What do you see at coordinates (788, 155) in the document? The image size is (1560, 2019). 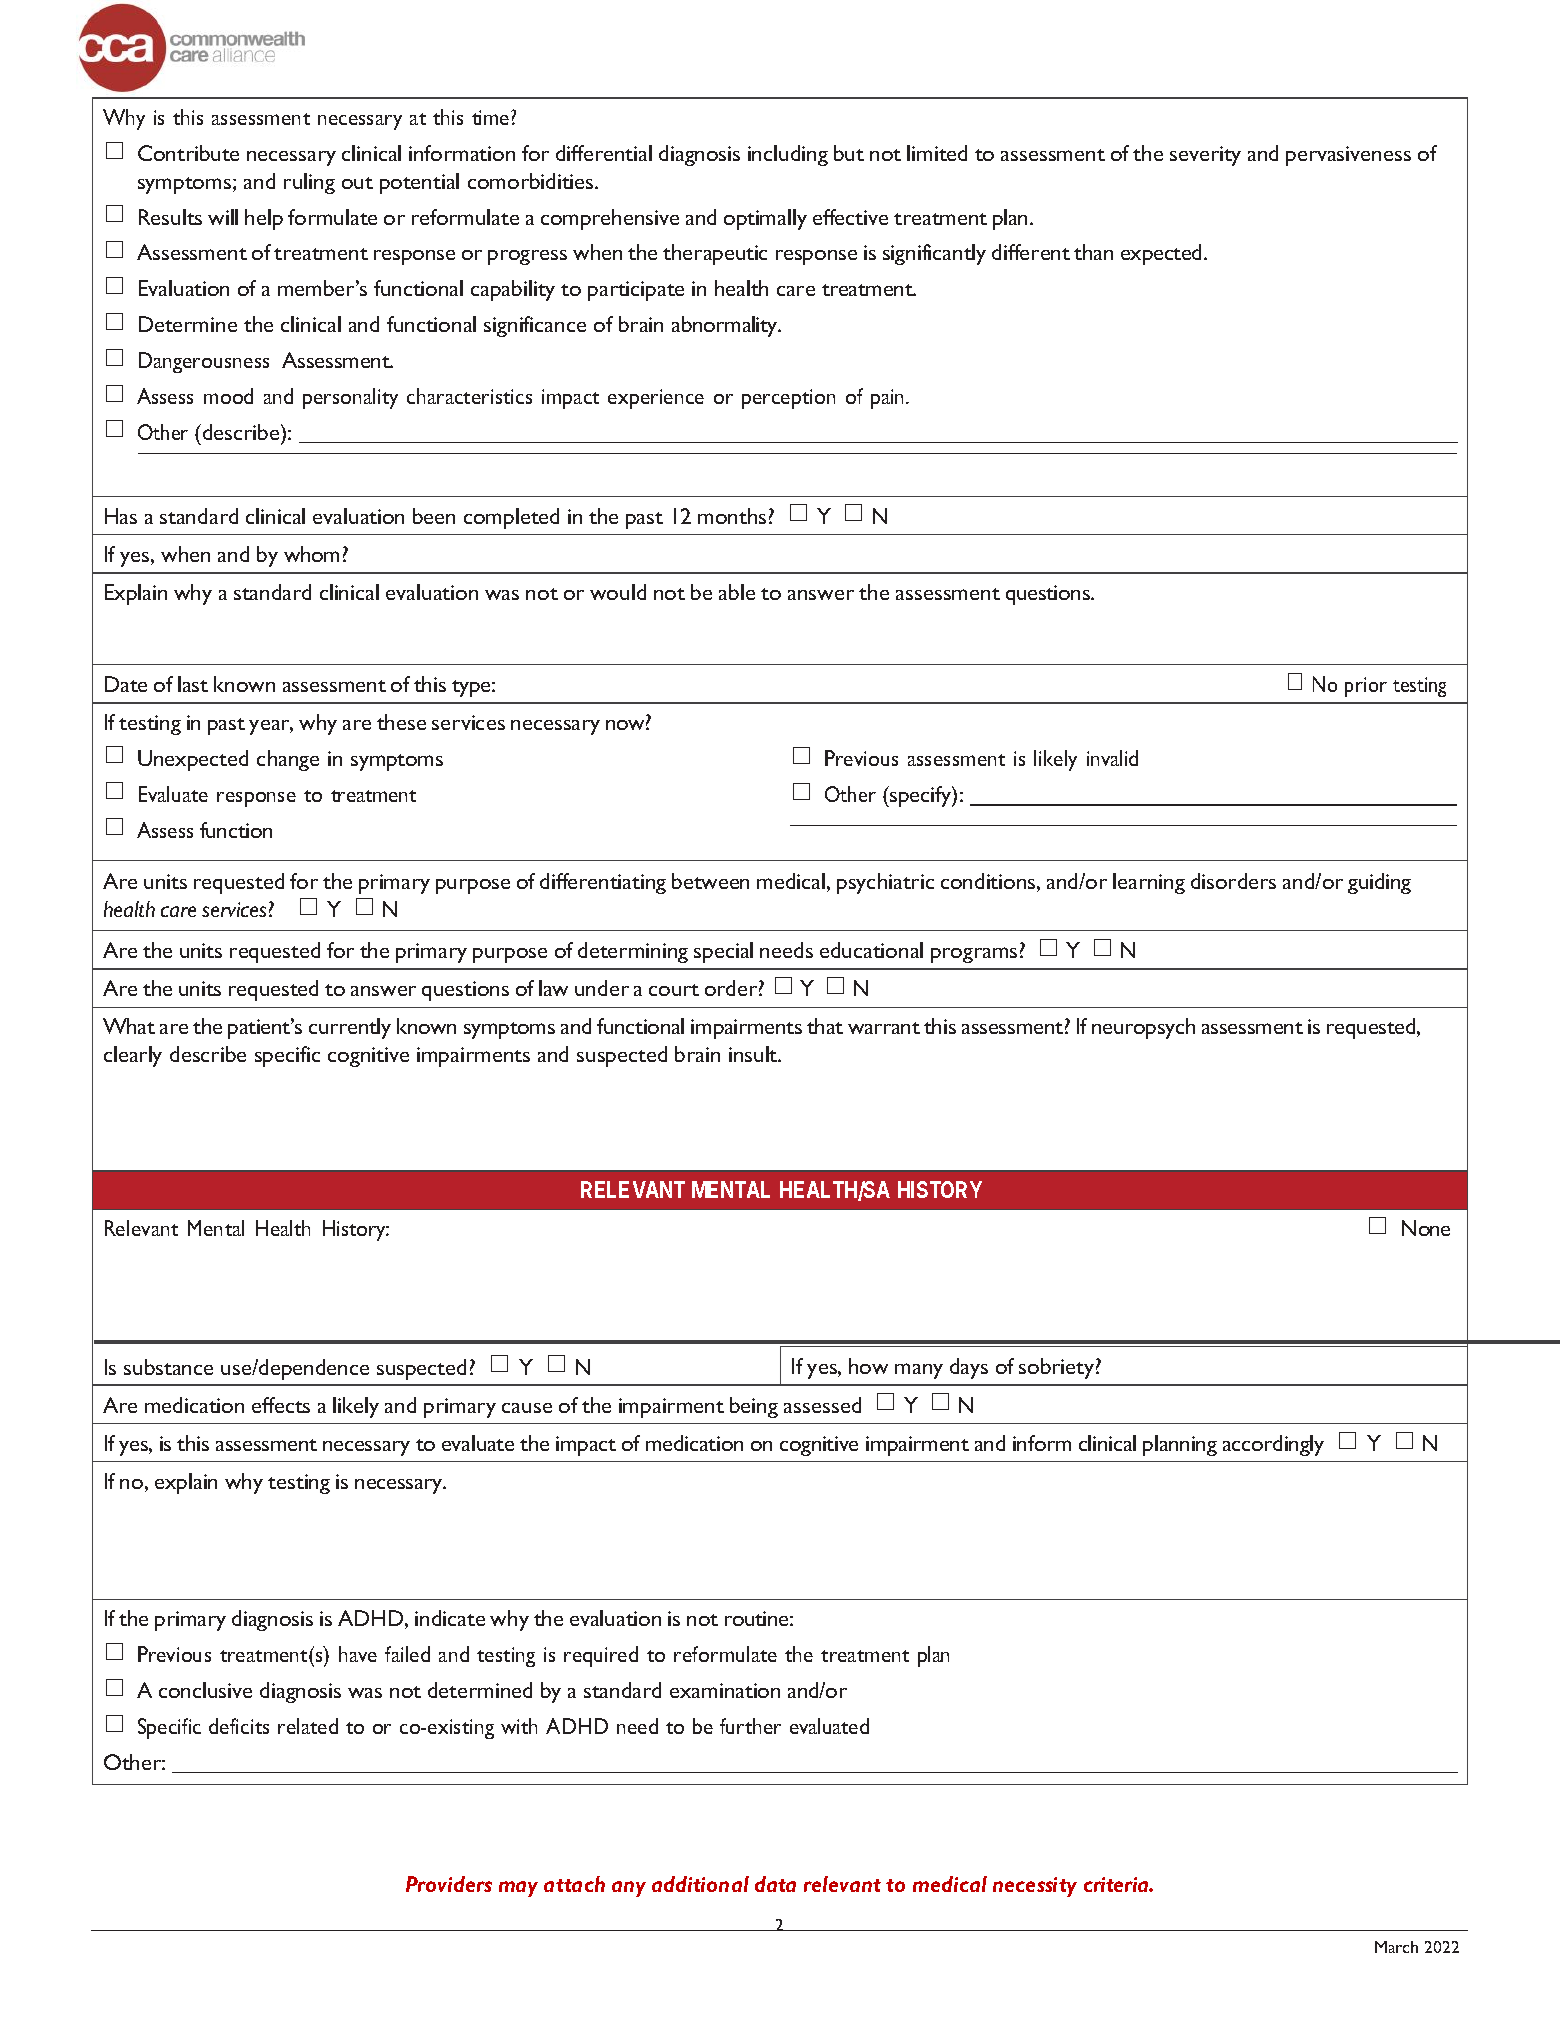 I see `including` at bounding box center [788, 155].
